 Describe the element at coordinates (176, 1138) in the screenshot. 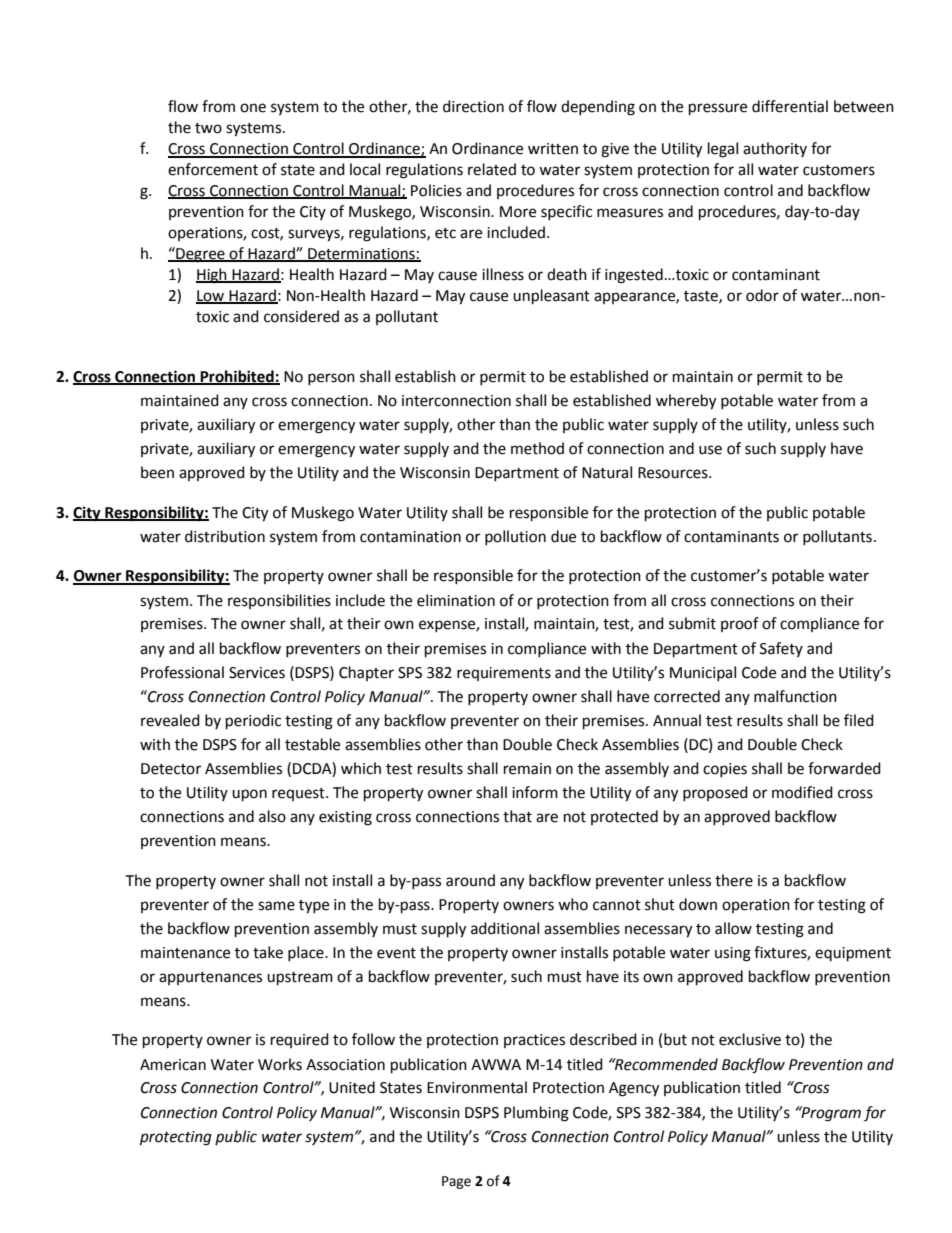

I see `protecting` at that location.
